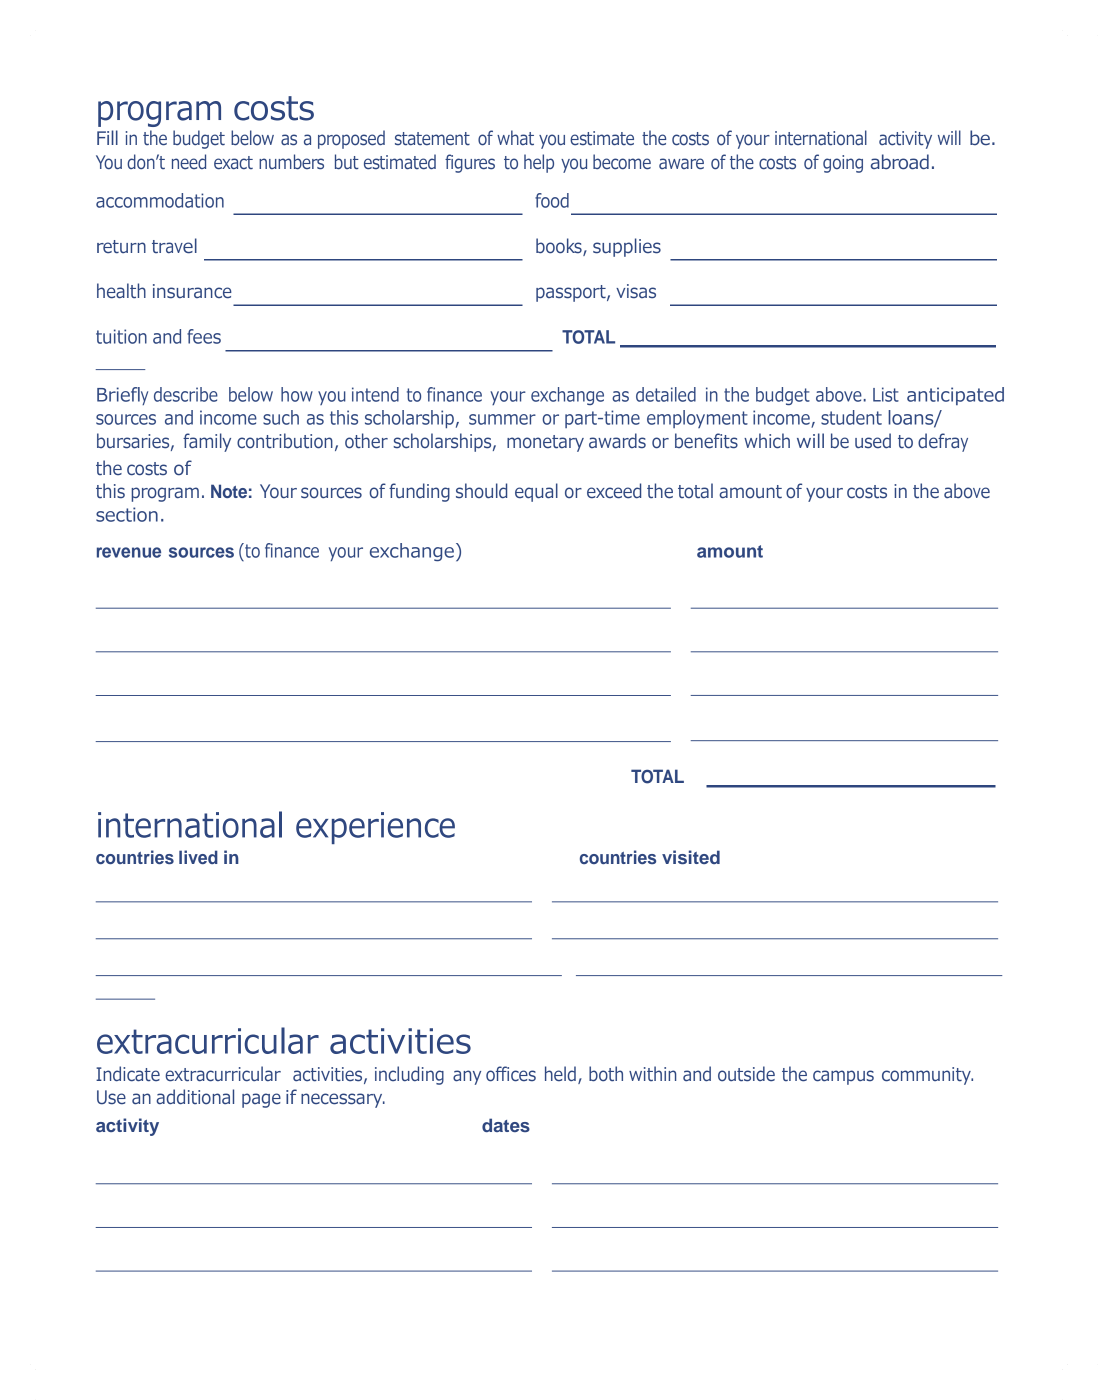 This screenshot has width=1098, height=1400. What do you see at coordinates (691, 857) in the screenshot?
I see `visited` at bounding box center [691, 857].
